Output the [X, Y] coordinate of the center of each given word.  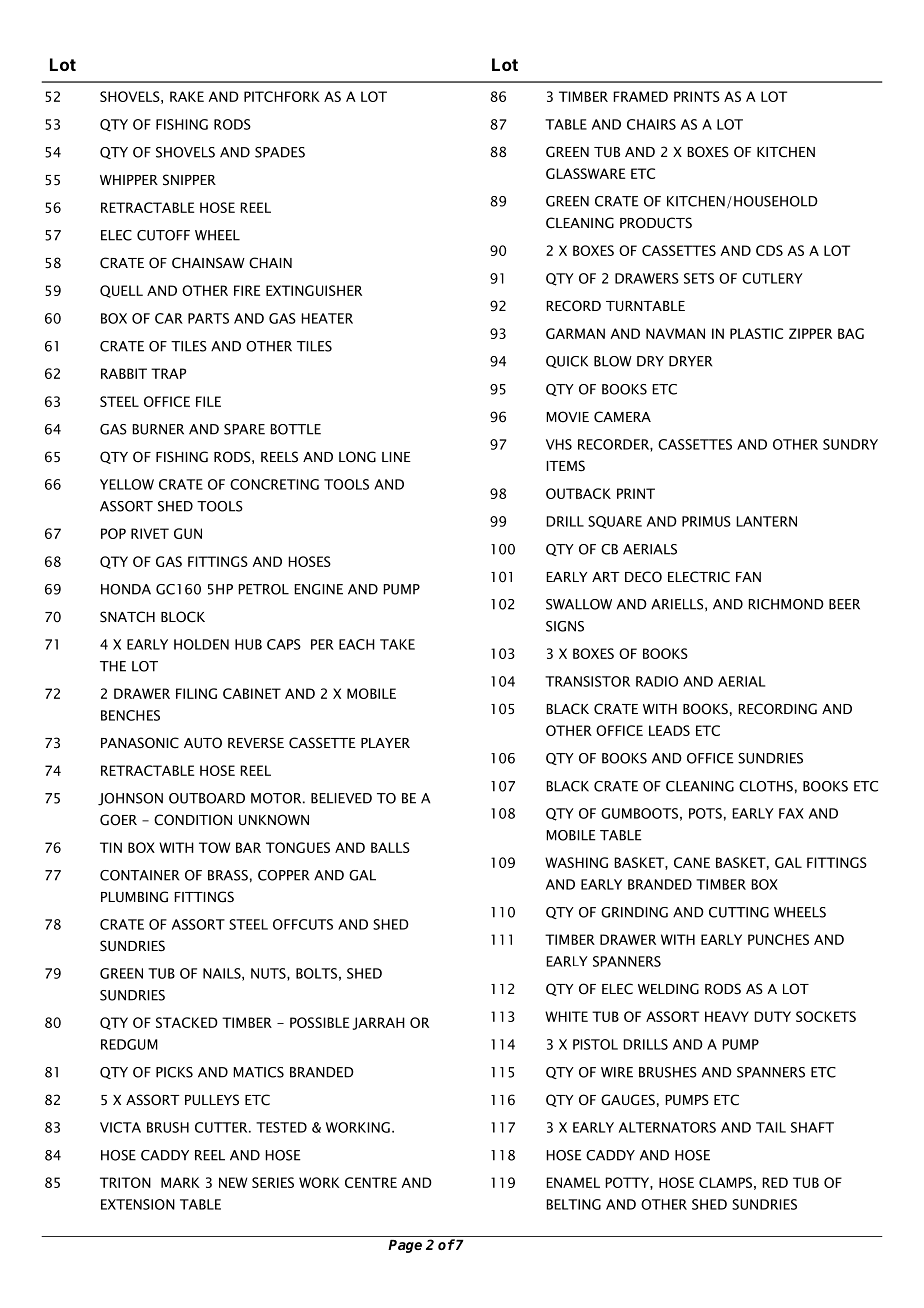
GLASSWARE [585, 173]
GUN [188, 533]
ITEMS [565, 466]
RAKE [187, 96]
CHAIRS [651, 124]
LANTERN [766, 521]
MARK [180, 1182]
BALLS [390, 847]
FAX [791, 813]
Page [405, 1246]
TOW [214, 847]
